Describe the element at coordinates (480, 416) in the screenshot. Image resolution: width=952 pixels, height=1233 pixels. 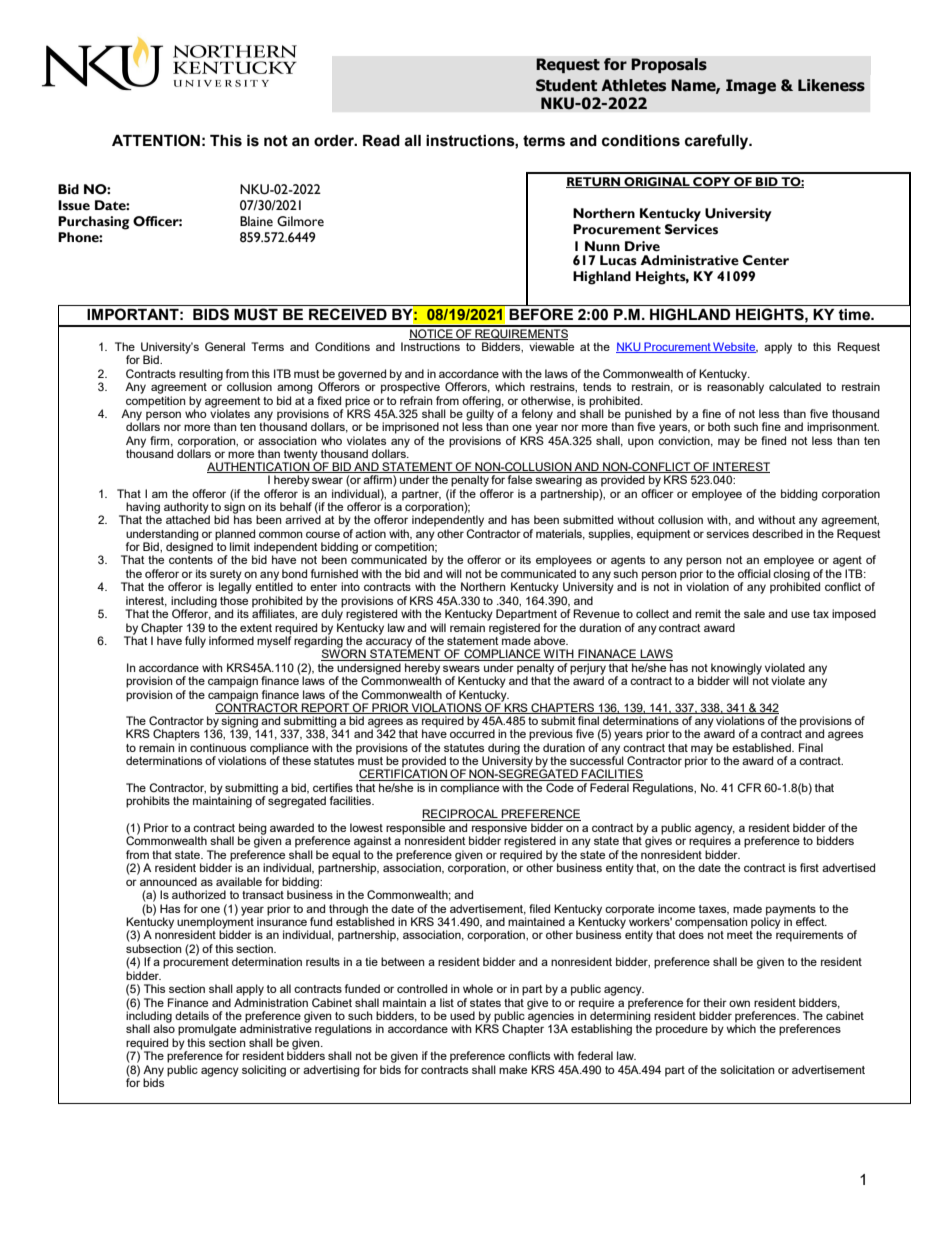
I see `guilty` at that location.
